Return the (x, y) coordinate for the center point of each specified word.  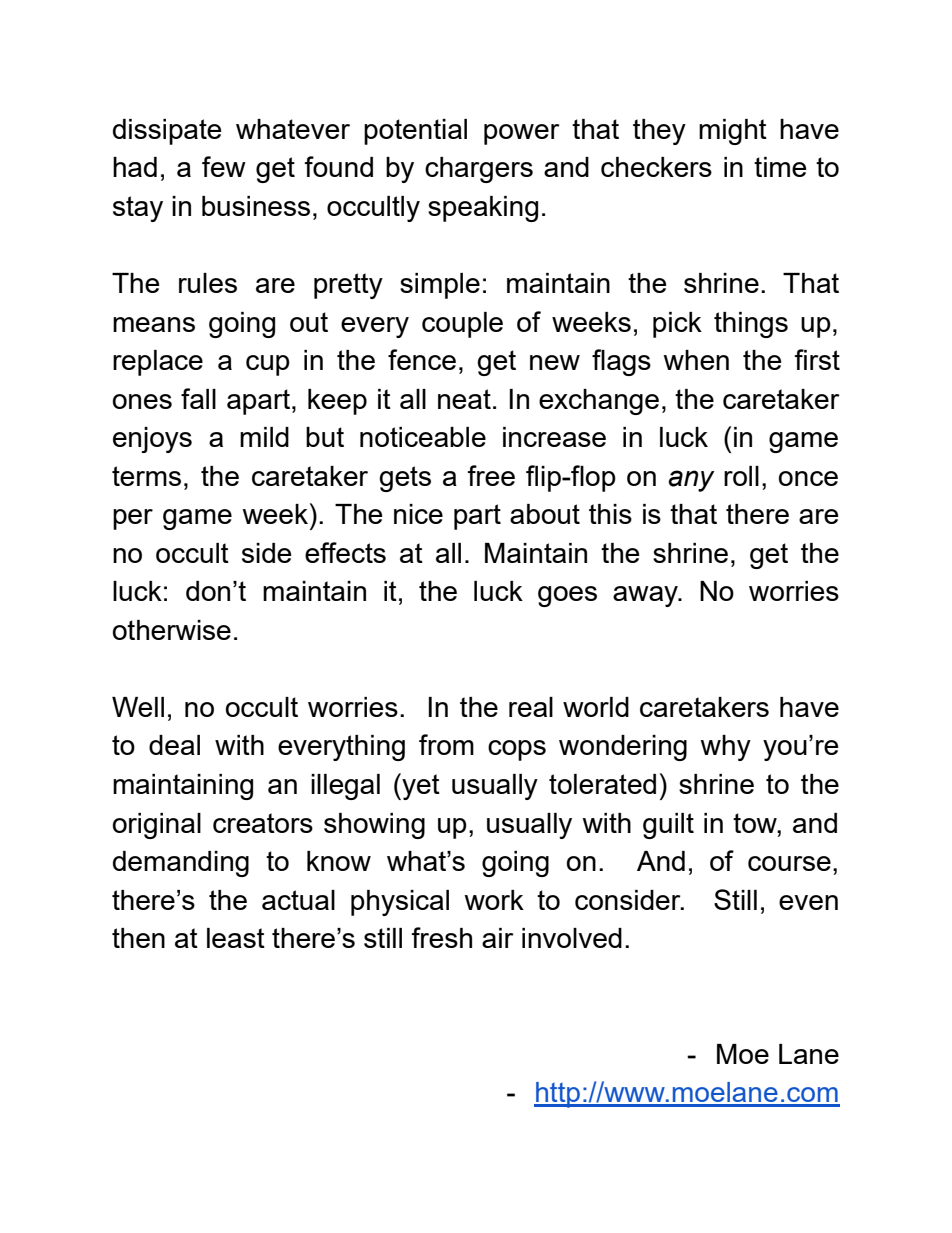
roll (741, 476)
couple (462, 325)
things (751, 325)
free (491, 475)
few (224, 166)
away (647, 596)
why (725, 748)
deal (174, 745)
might (733, 132)
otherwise (172, 630)
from (446, 744)
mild (264, 437)
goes (567, 596)
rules (208, 283)
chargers (479, 170)
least (236, 938)
